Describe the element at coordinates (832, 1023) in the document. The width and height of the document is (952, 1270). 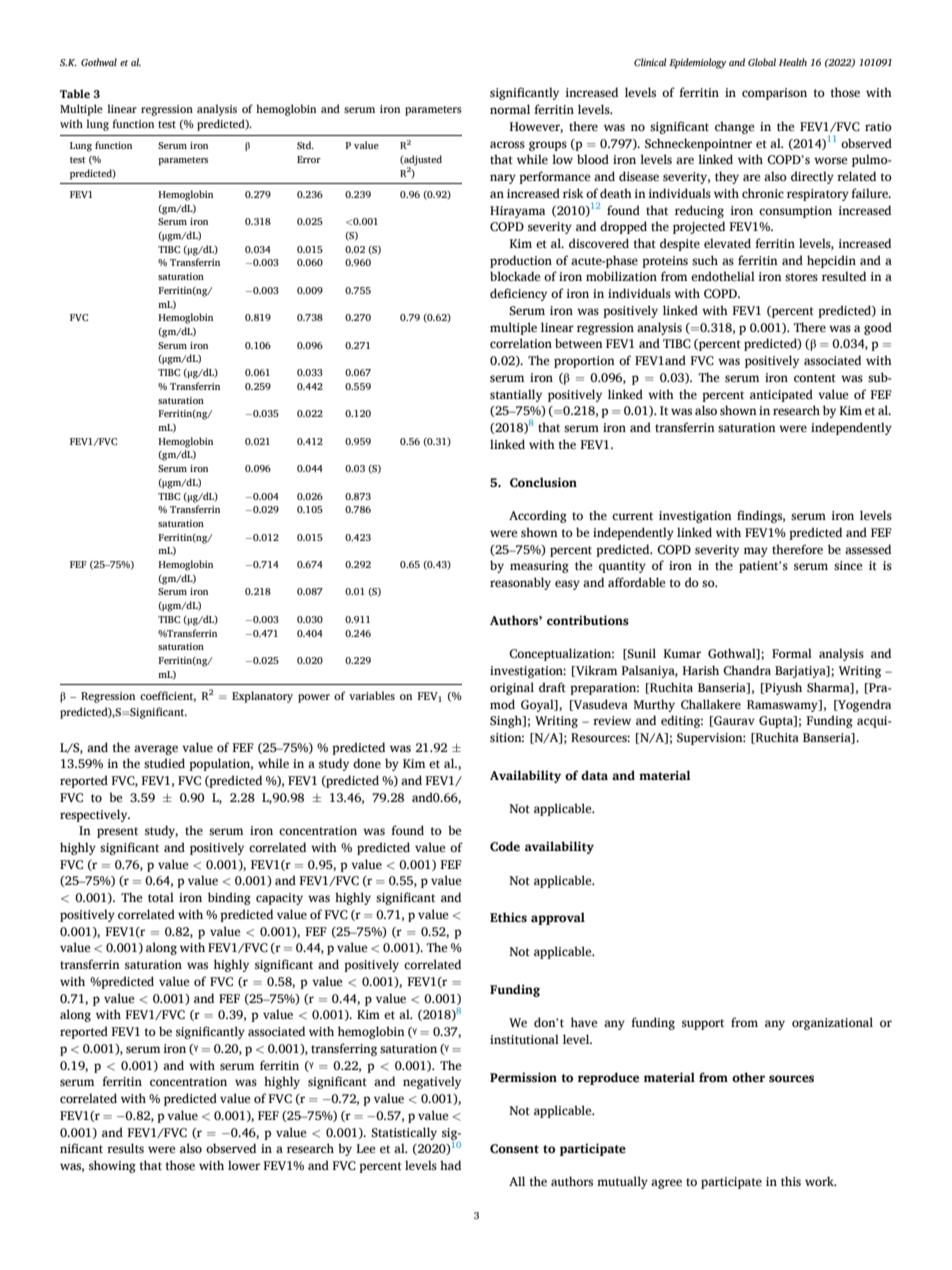
I see `organizational` at that location.
